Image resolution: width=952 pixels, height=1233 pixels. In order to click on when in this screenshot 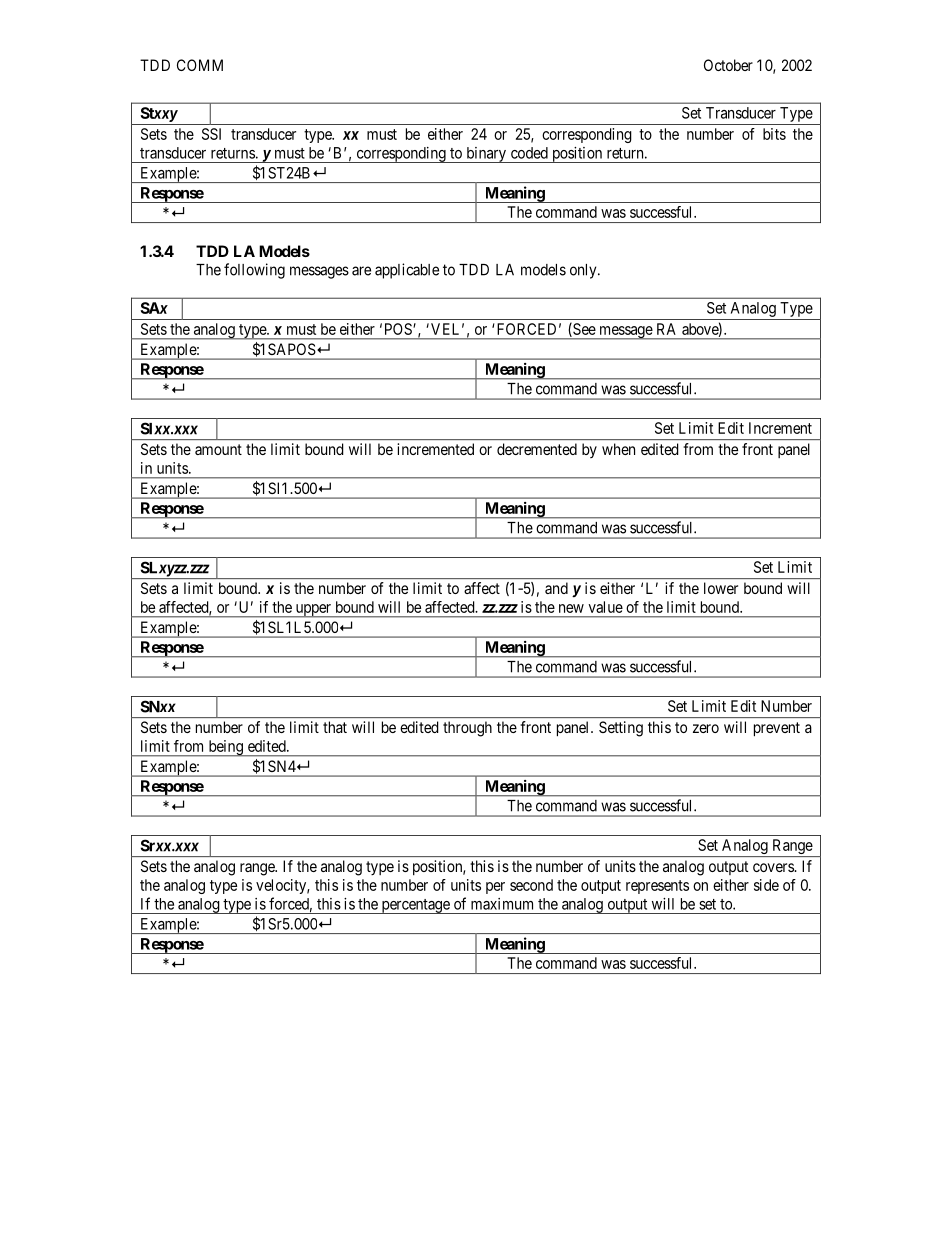, I will do `click(618, 449)`.
